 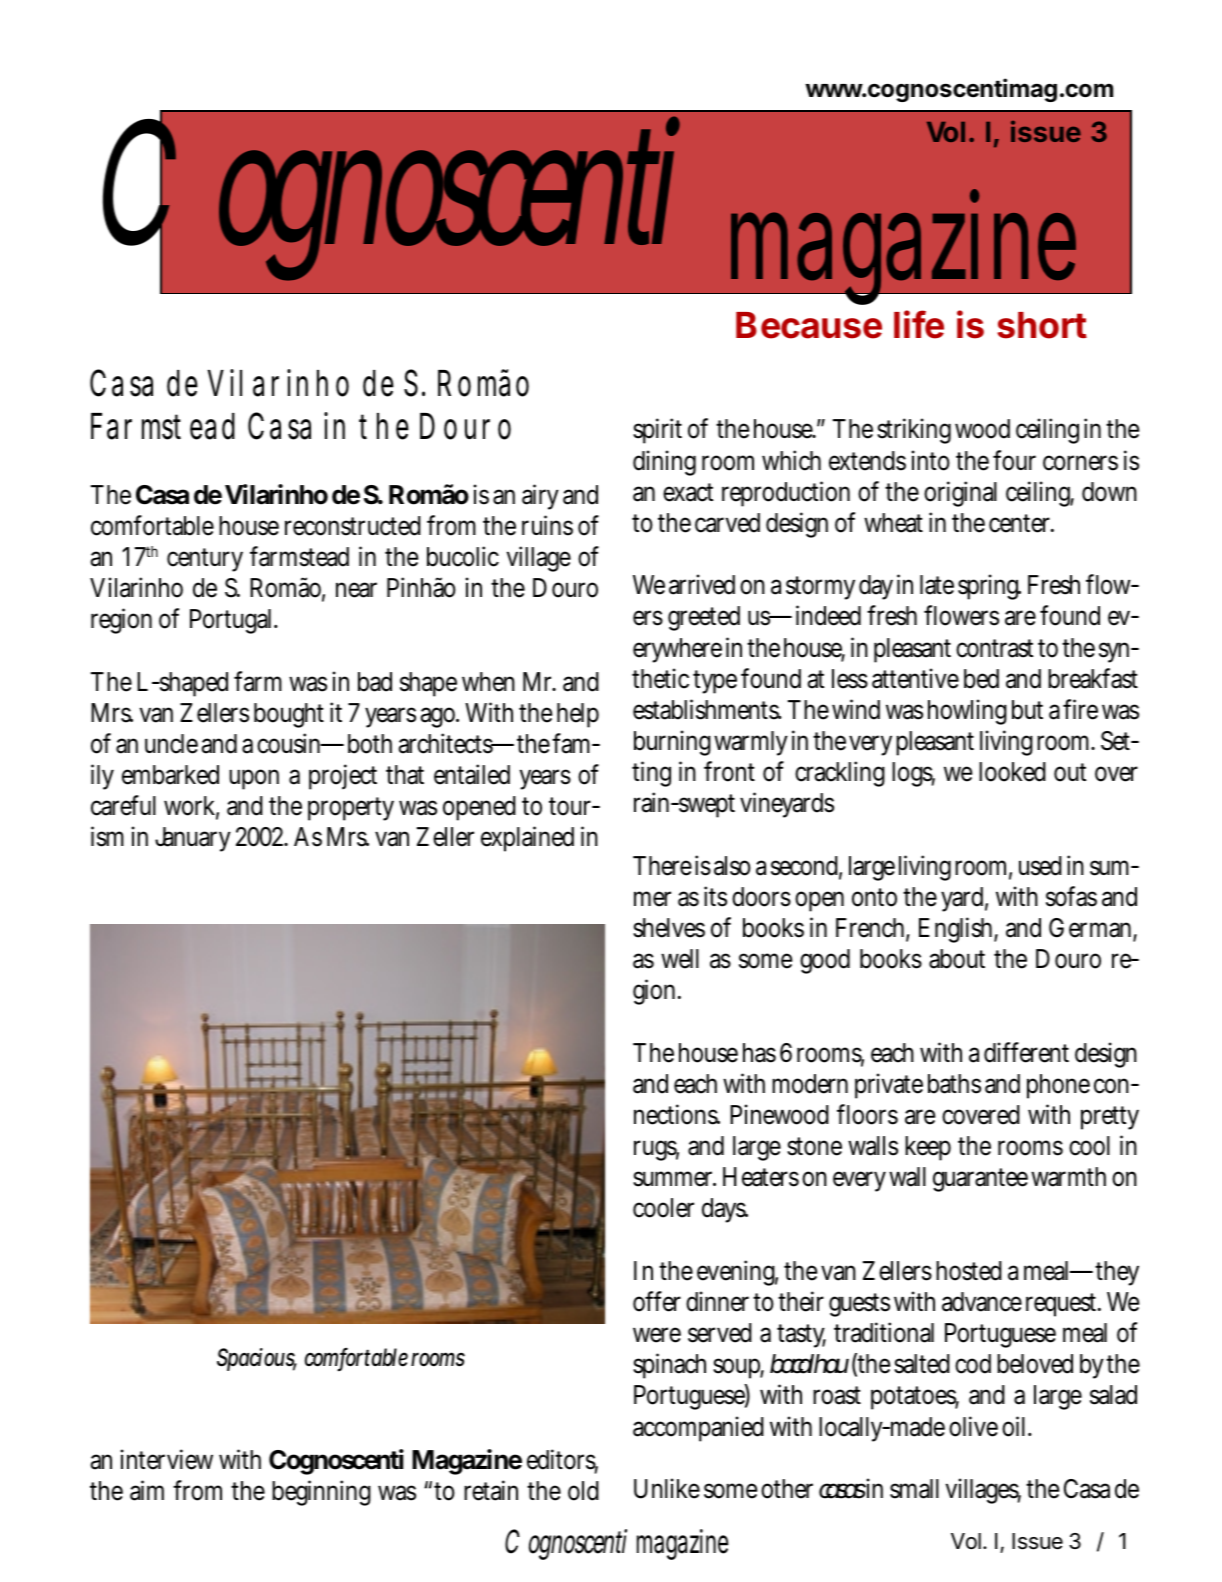 What do you see at coordinates (353, 526) in the page?
I see `reconstructed` at bounding box center [353, 526].
